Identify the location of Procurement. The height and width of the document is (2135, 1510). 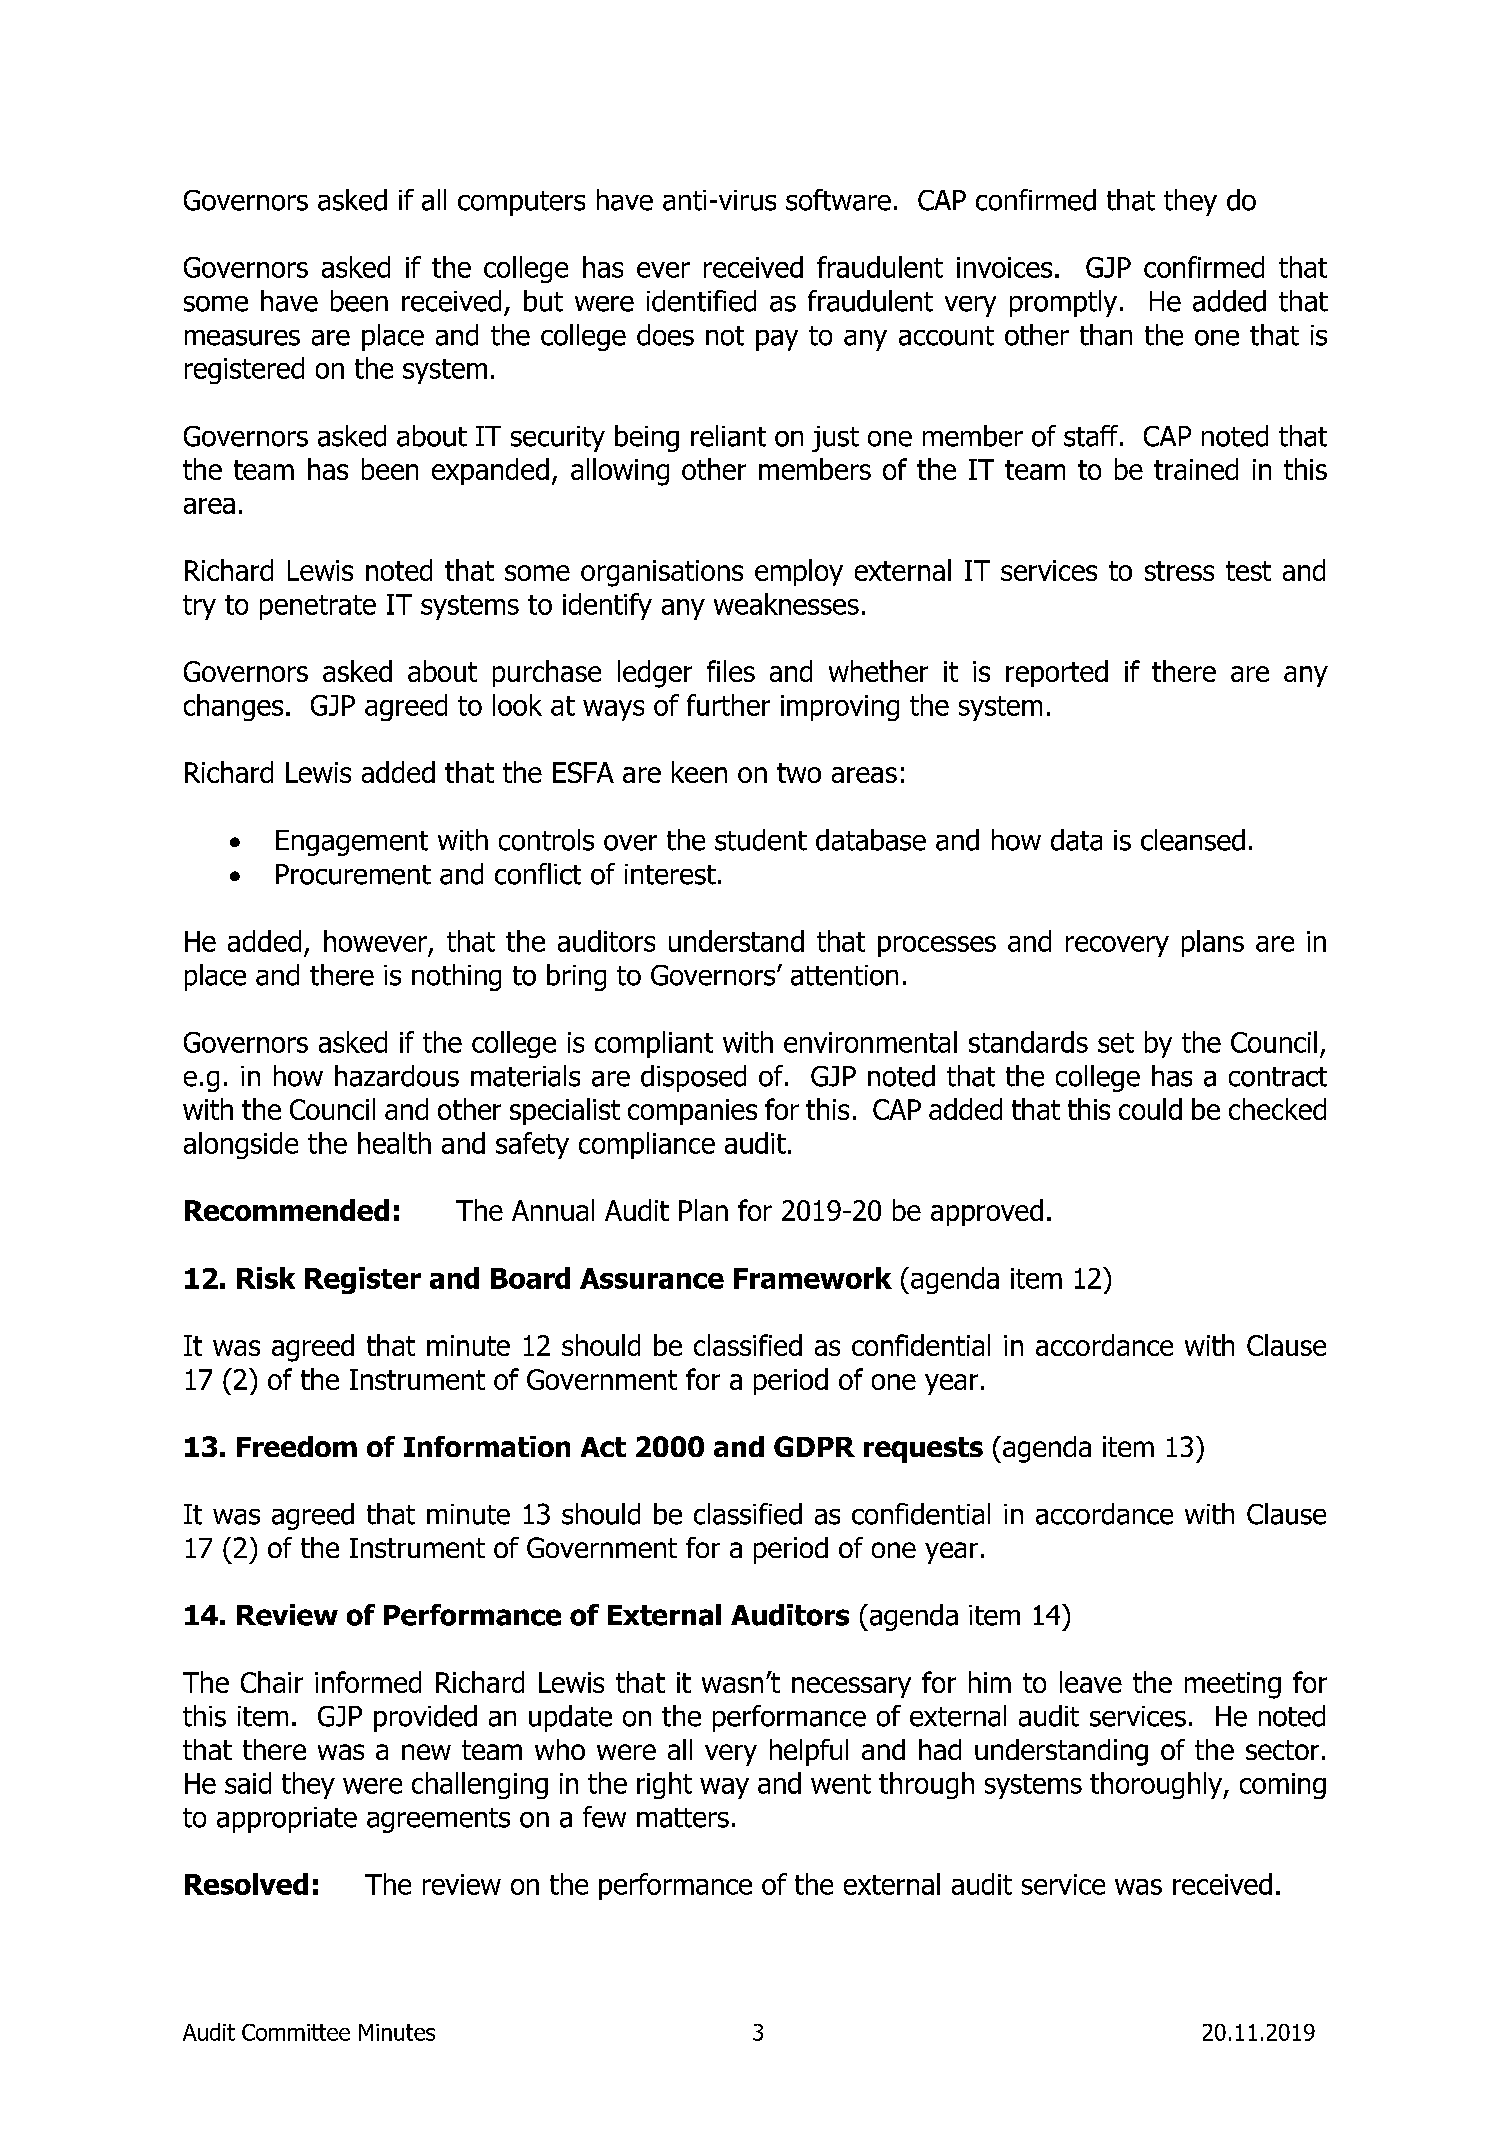
(353, 874).
